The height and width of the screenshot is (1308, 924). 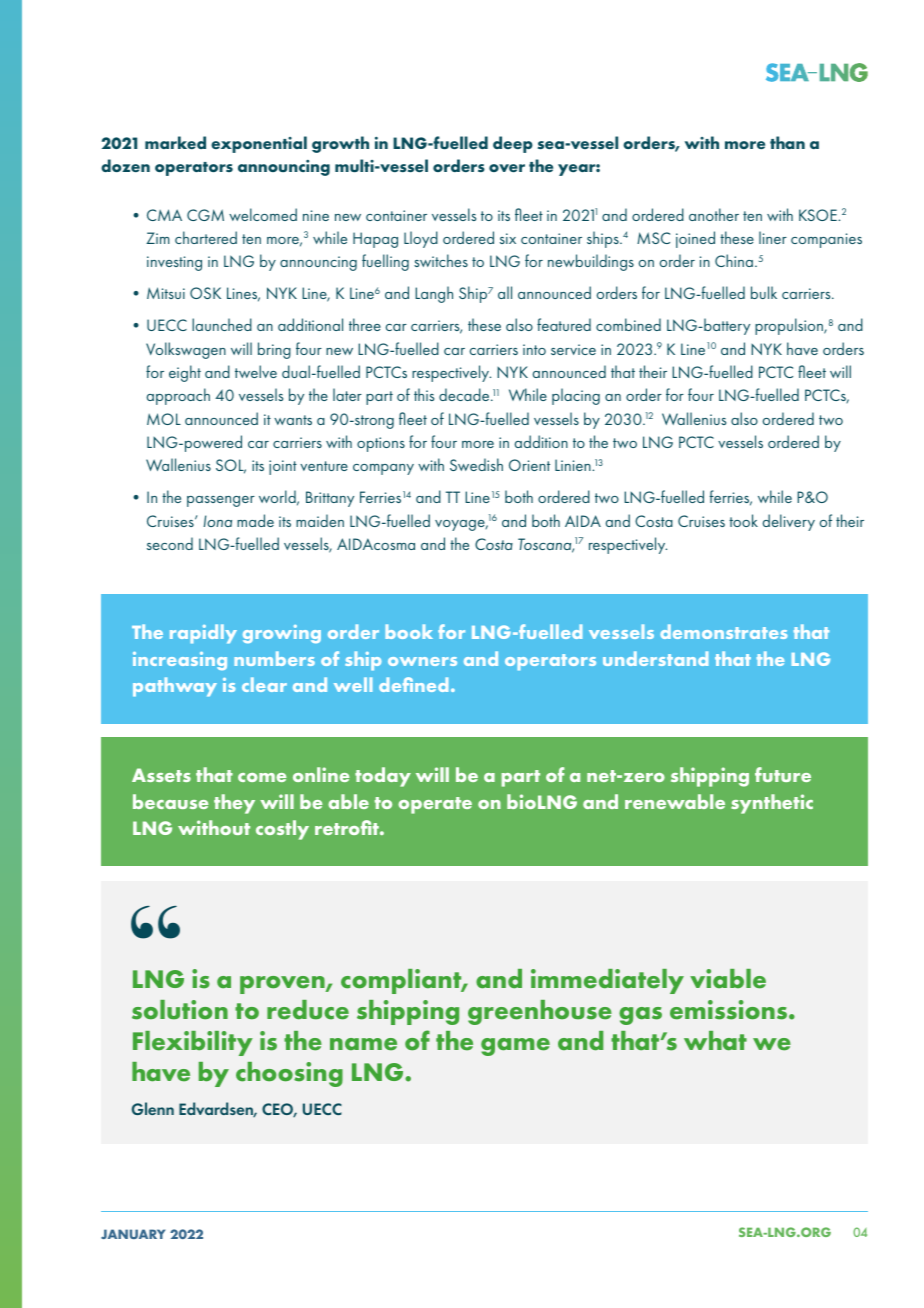 What do you see at coordinates (714, 214) in the screenshot?
I see `another` at bounding box center [714, 214].
